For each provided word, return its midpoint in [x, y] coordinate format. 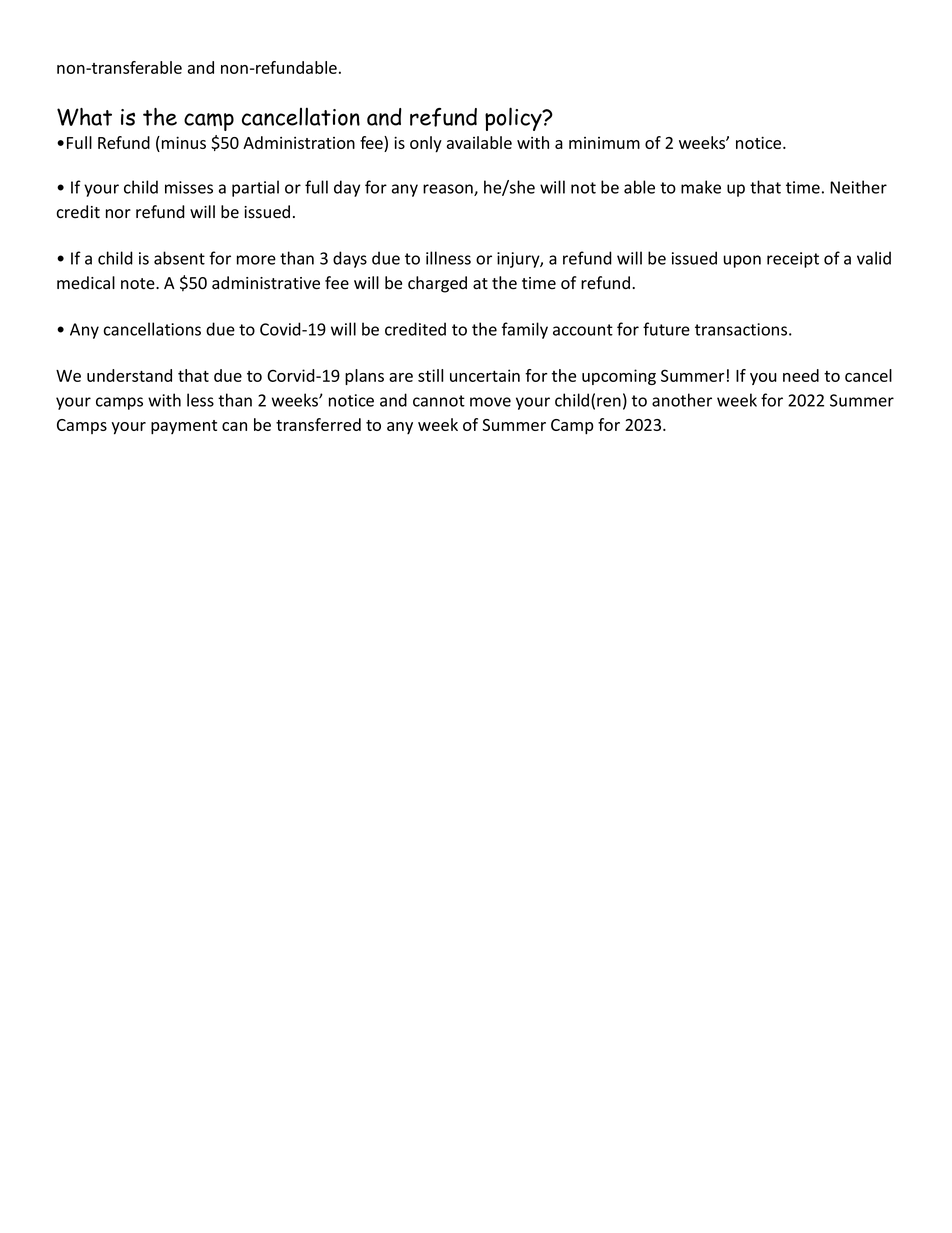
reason [449, 190]
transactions [741, 329]
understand [129, 375]
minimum [604, 143]
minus [182, 142]
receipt [793, 260]
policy [514, 119]
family [525, 330]
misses [189, 187]
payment [184, 427]
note [139, 284]
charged [437, 284]
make [701, 187]
